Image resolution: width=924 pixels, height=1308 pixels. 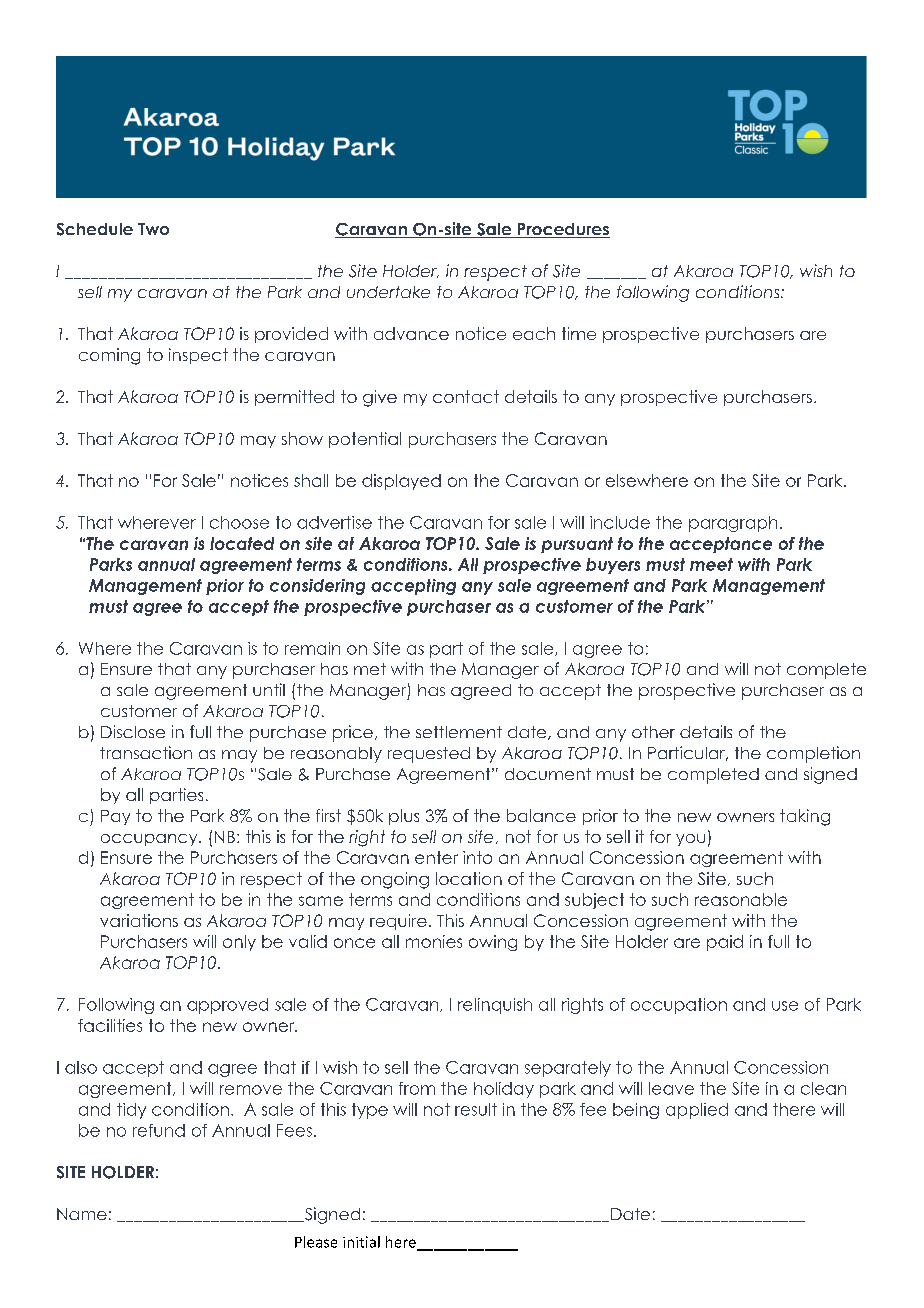 What do you see at coordinates (239, 522) in the page?
I see `choose` at bounding box center [239, 522].
